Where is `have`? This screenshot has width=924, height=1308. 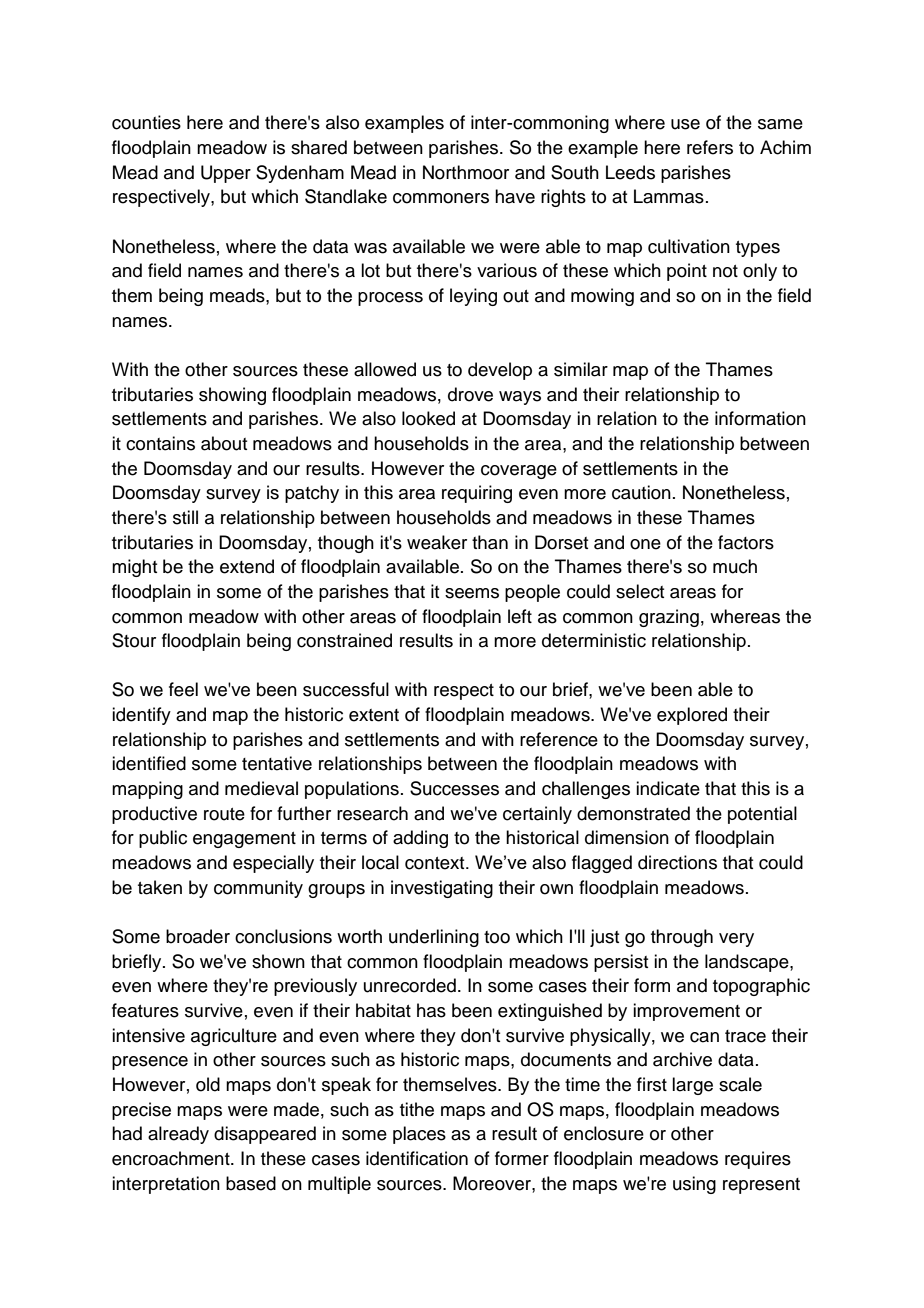 have is located at coordinates (515, 196).
